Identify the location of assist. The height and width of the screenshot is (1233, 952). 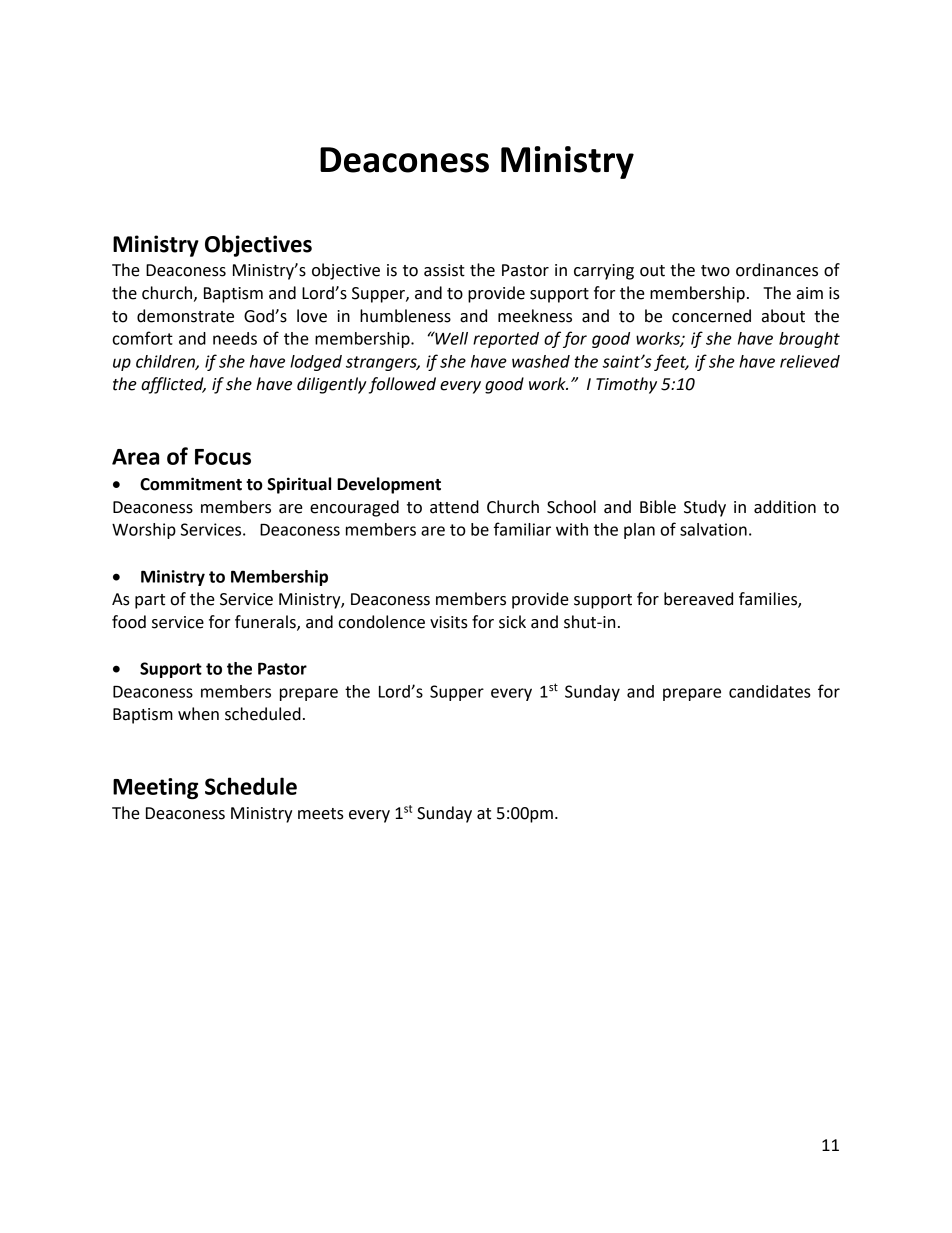
(444, 270).
